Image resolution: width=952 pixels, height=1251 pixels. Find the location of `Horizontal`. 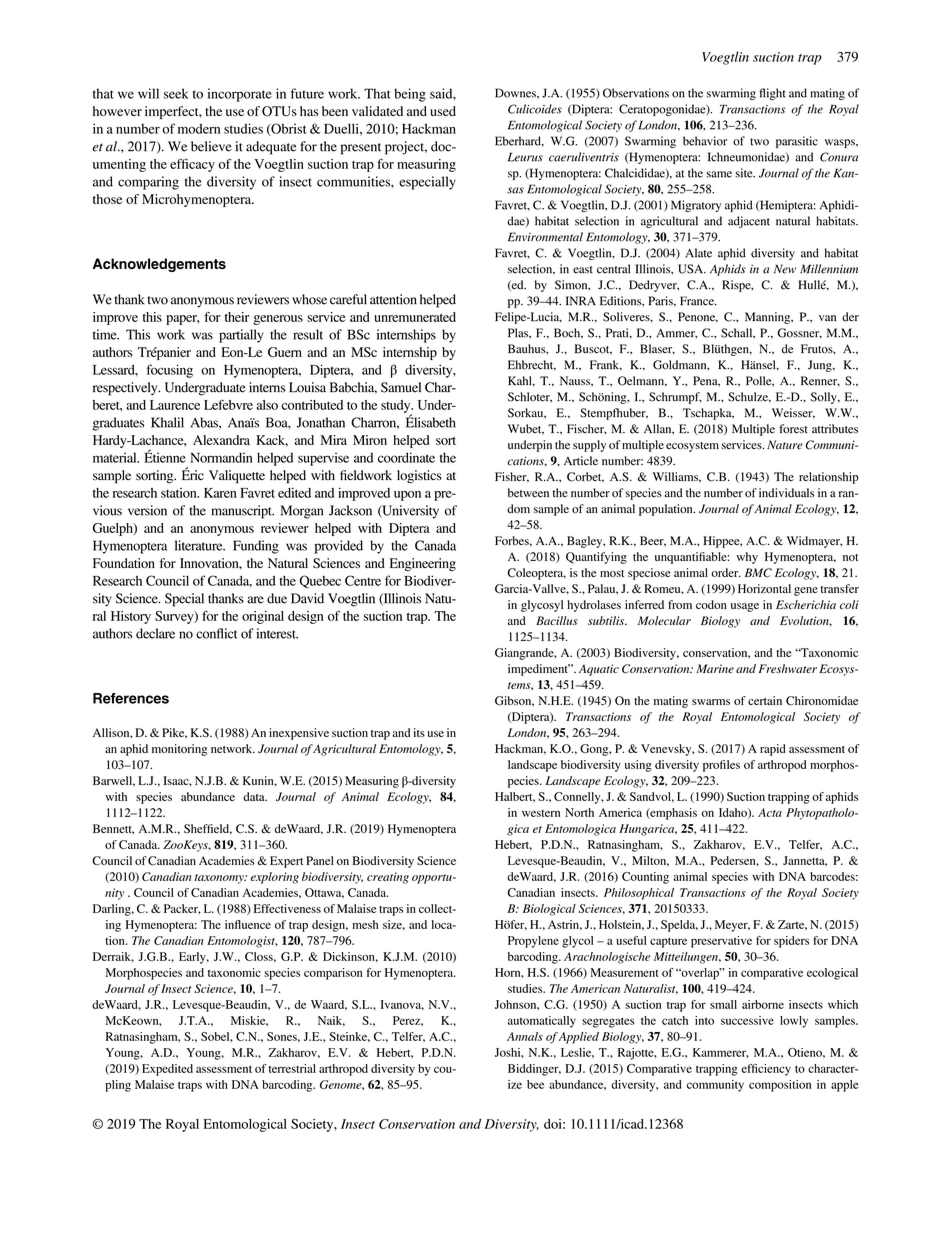

Horizontal is located at coordinates (764, 588).
